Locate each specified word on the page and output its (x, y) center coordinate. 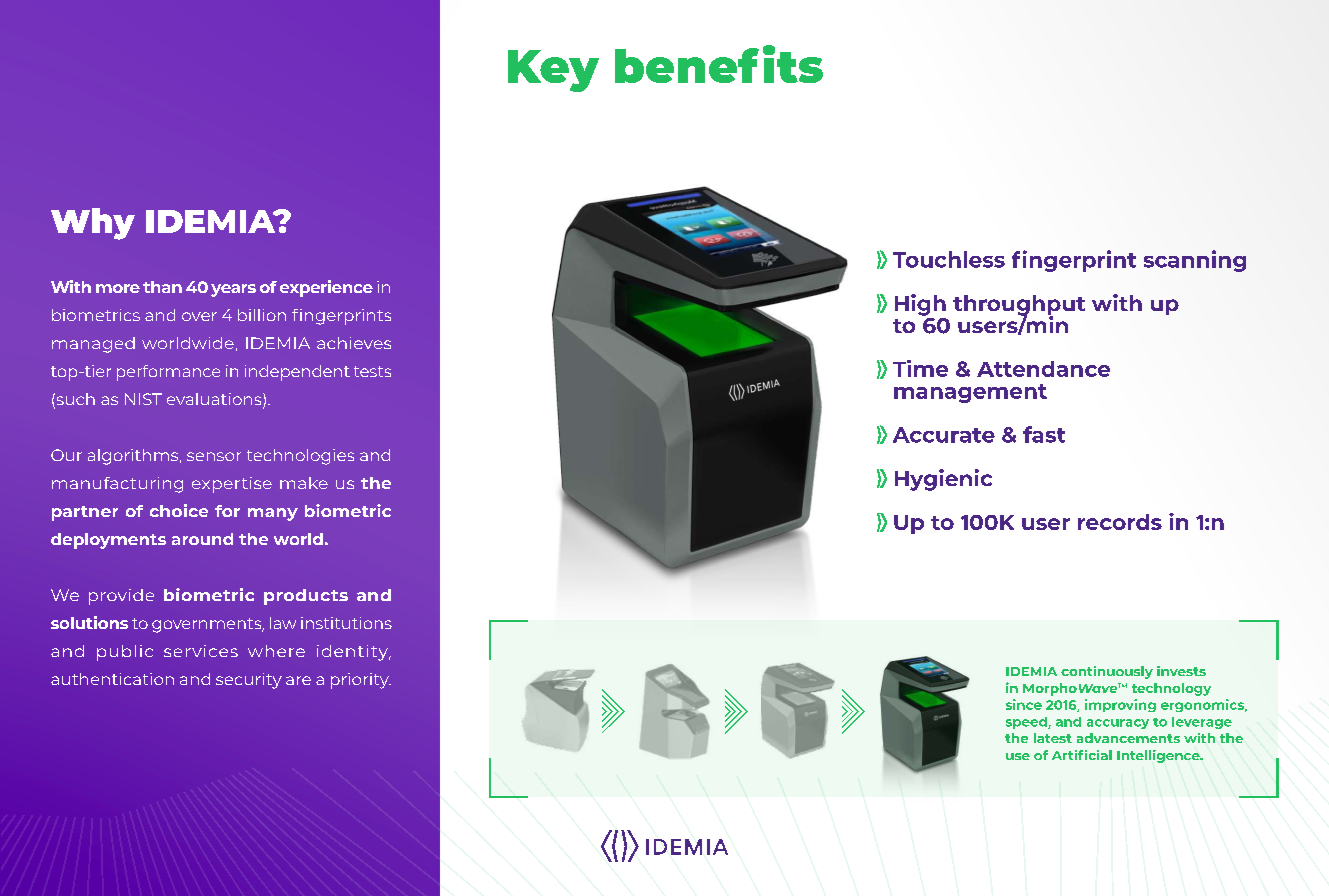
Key (553, 71)
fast (1044, 434)
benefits (719, 64)
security (249, 681)
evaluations (215, 400)
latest (1053, 738)
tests (372, 371)
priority (361, 681)
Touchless (949, 259)
